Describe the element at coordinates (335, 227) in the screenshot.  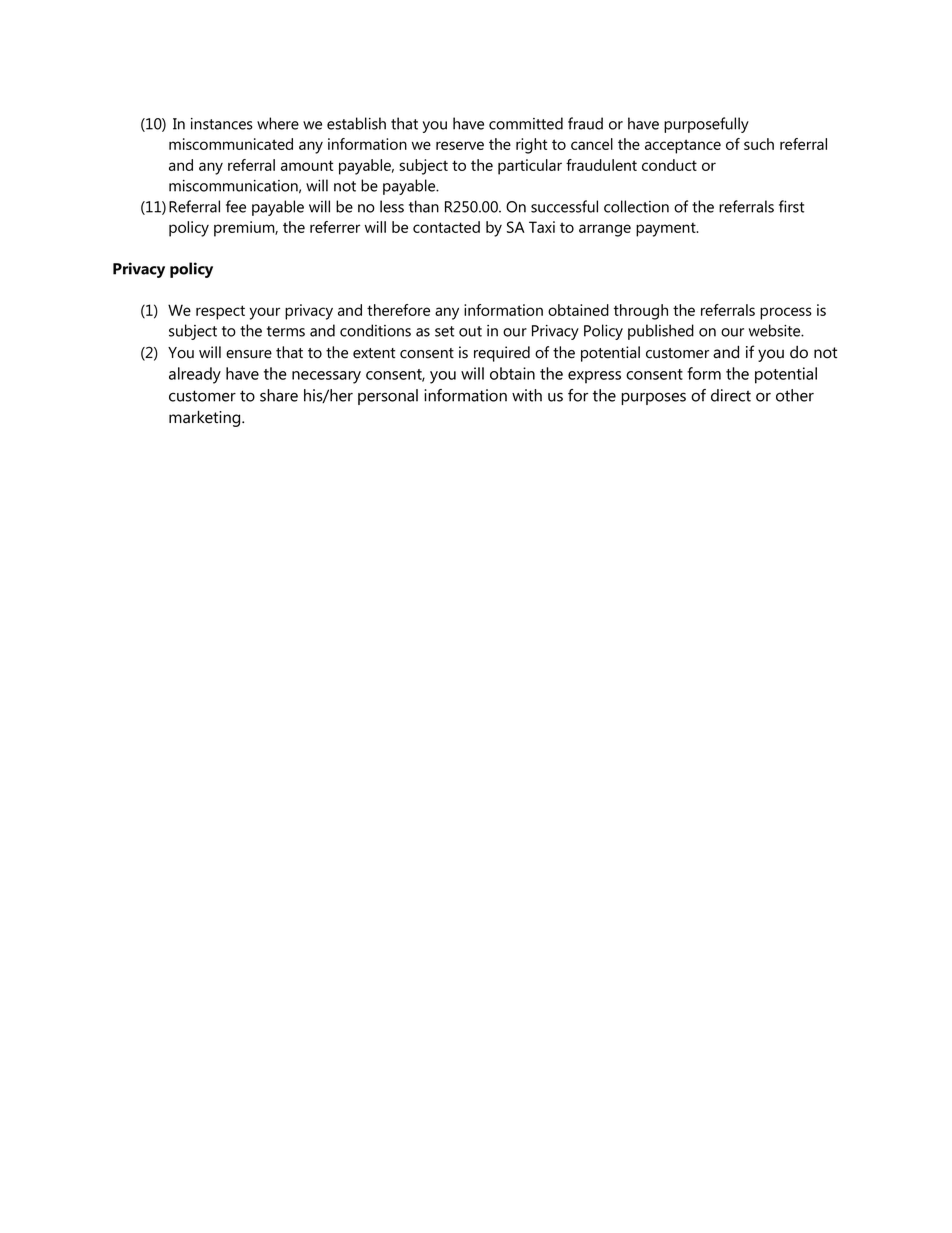
I see `referrer` at that location.
